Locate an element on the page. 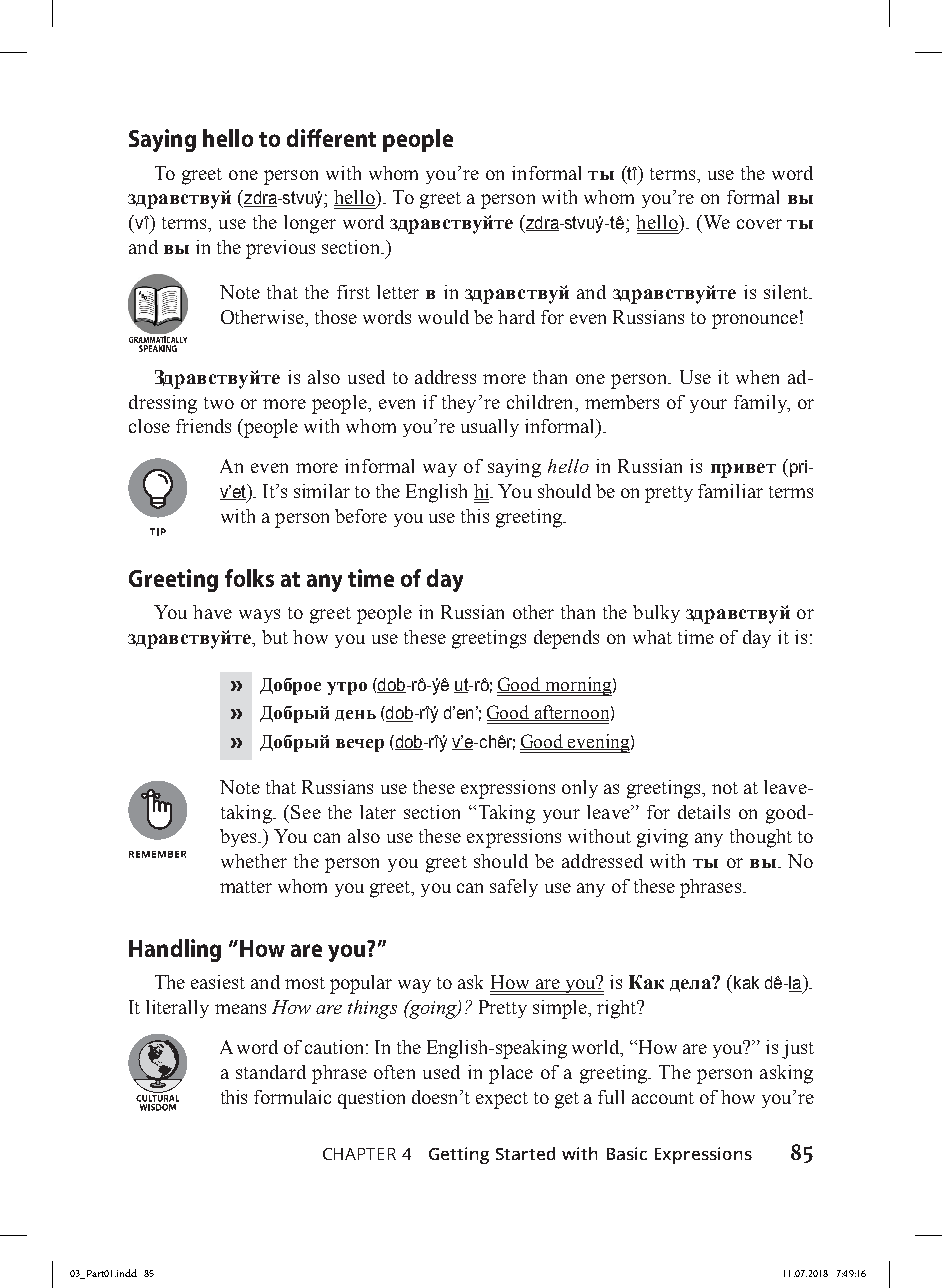  Getting is located at coordinates (459, 1155).
